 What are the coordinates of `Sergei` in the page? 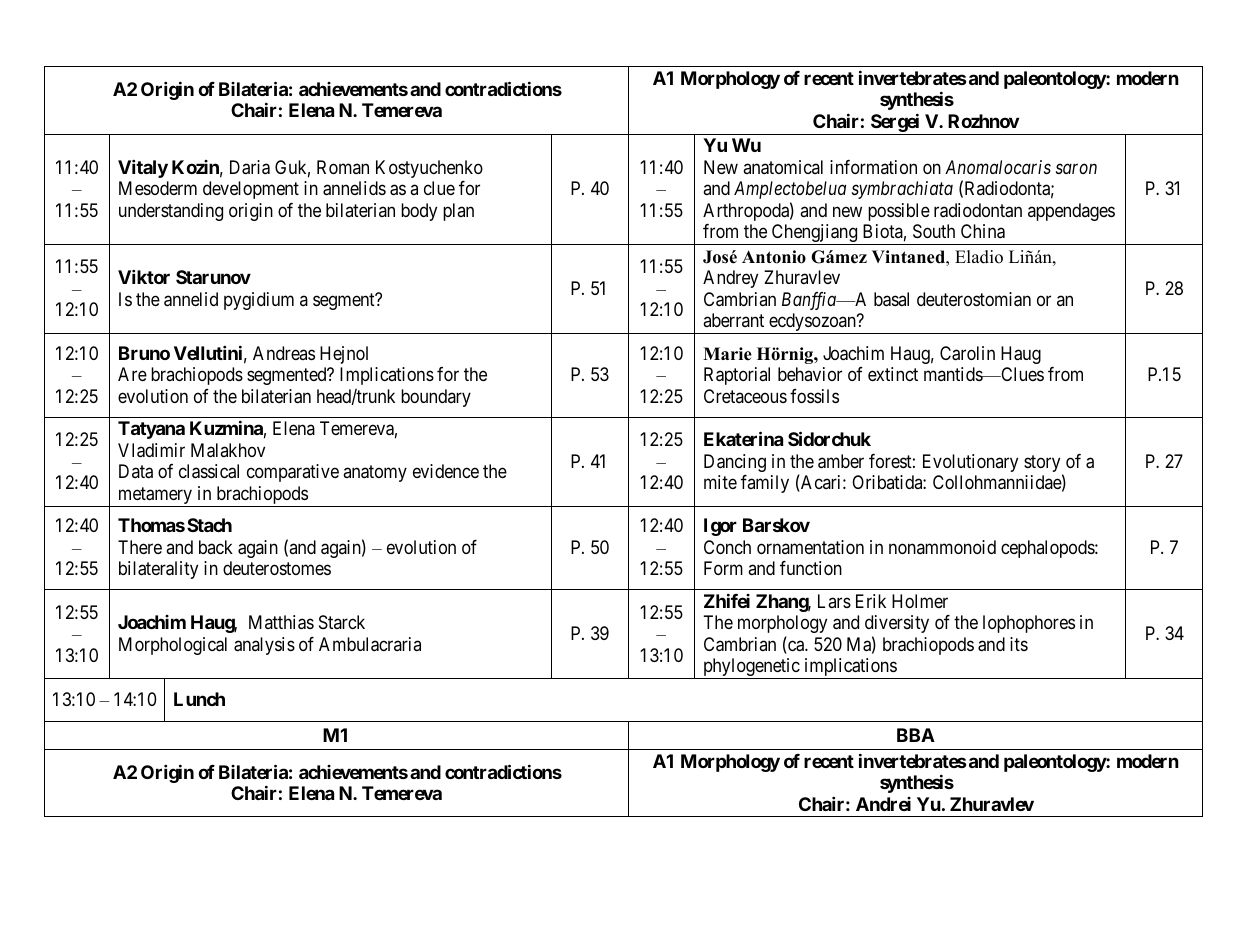 It's located at (895, 124).
